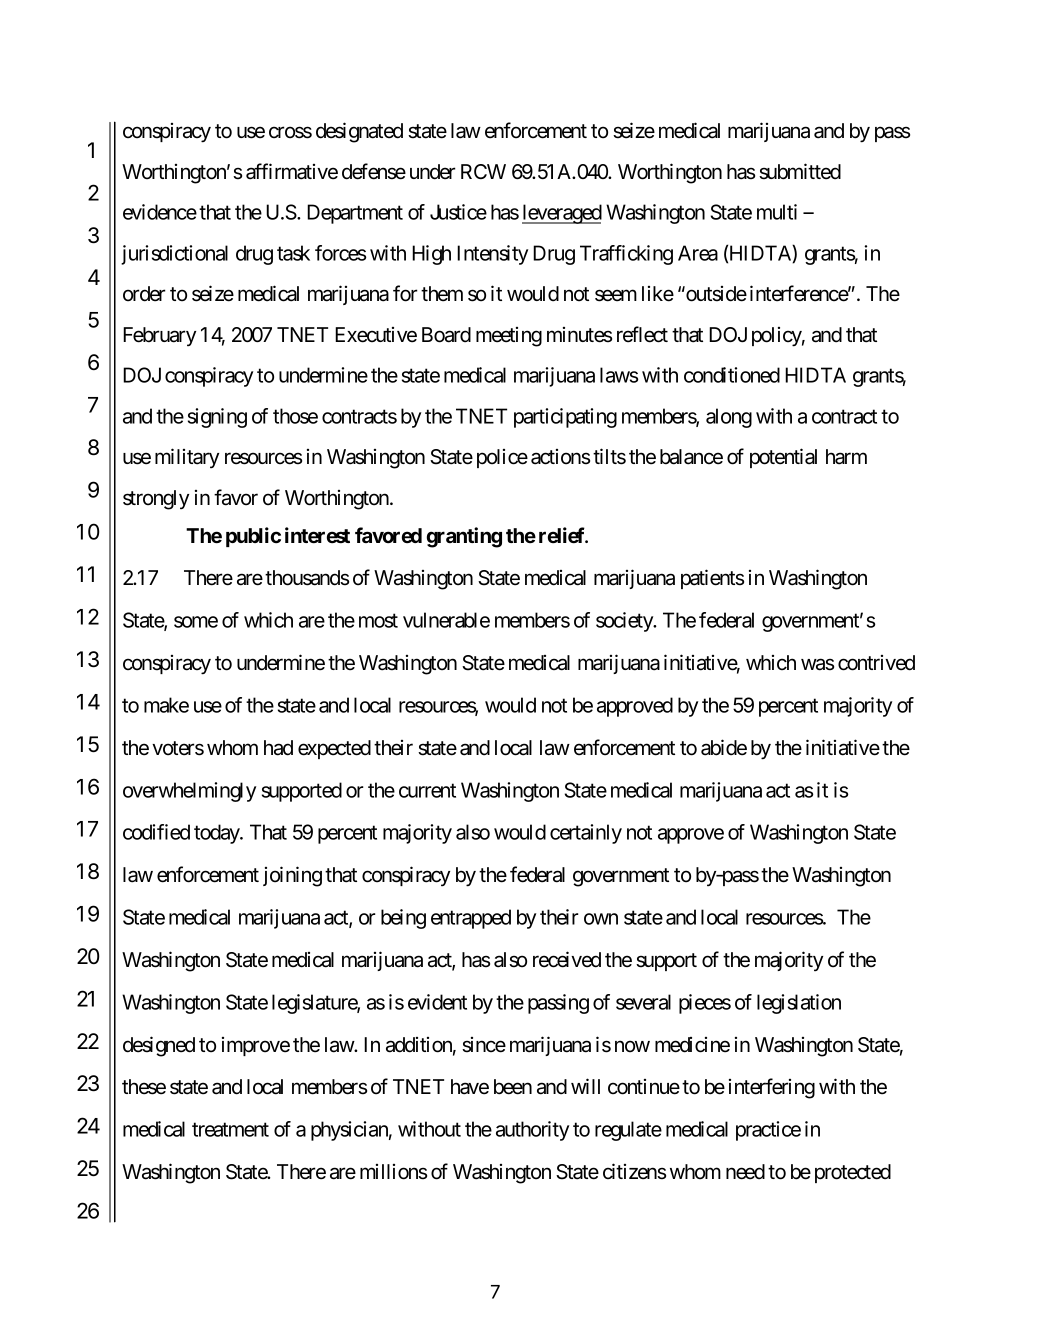  What do you see at coordinates (230, 1130) in the document?
I see `treatment` at bounding box center [230, 1130].
